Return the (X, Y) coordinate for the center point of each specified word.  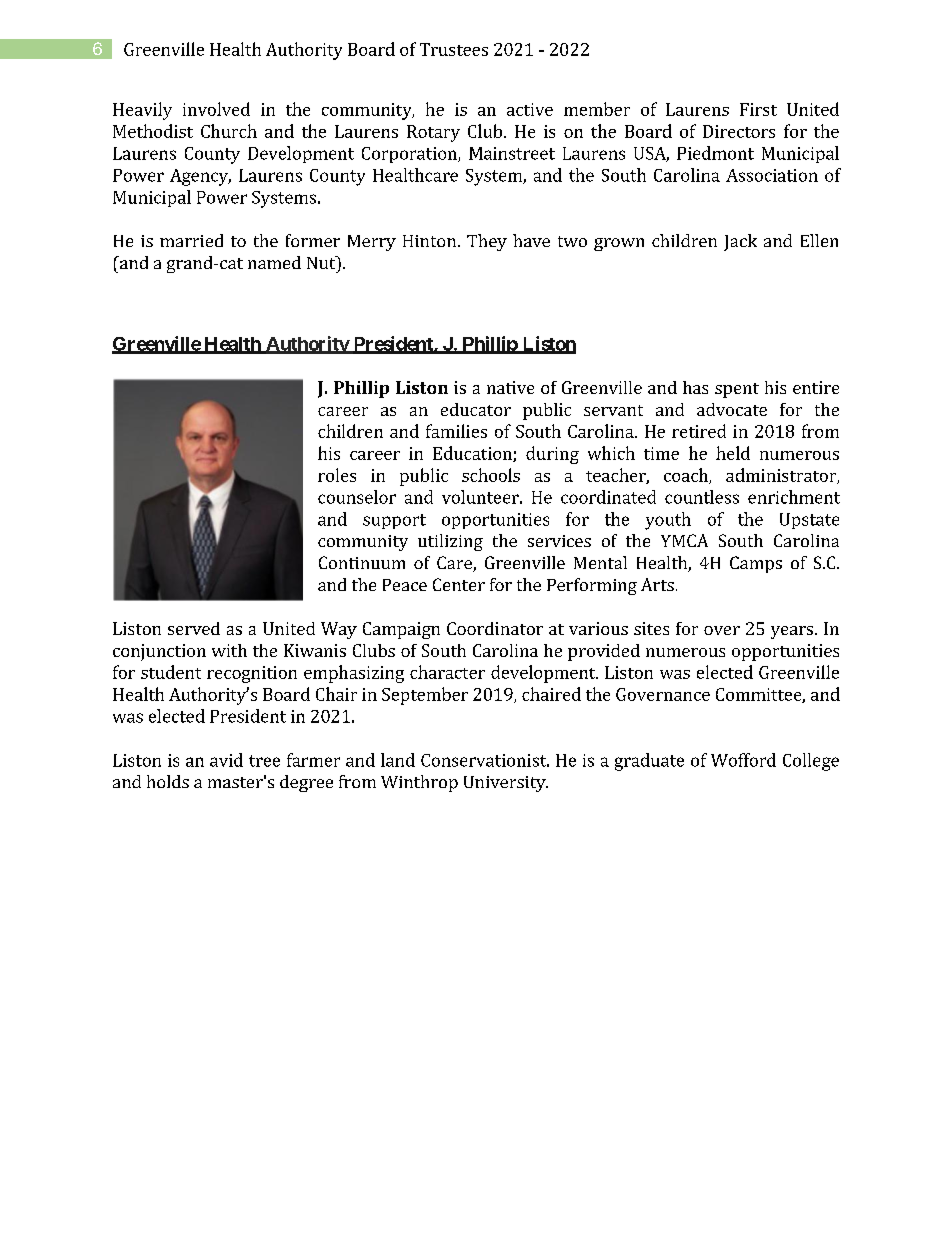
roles (337, 475)
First (758, 109)
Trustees (454, 49)
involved (216, 109)
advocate (732, 409)
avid (226, 760)
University (506, 784)
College (811, 762)
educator (476, 409)
